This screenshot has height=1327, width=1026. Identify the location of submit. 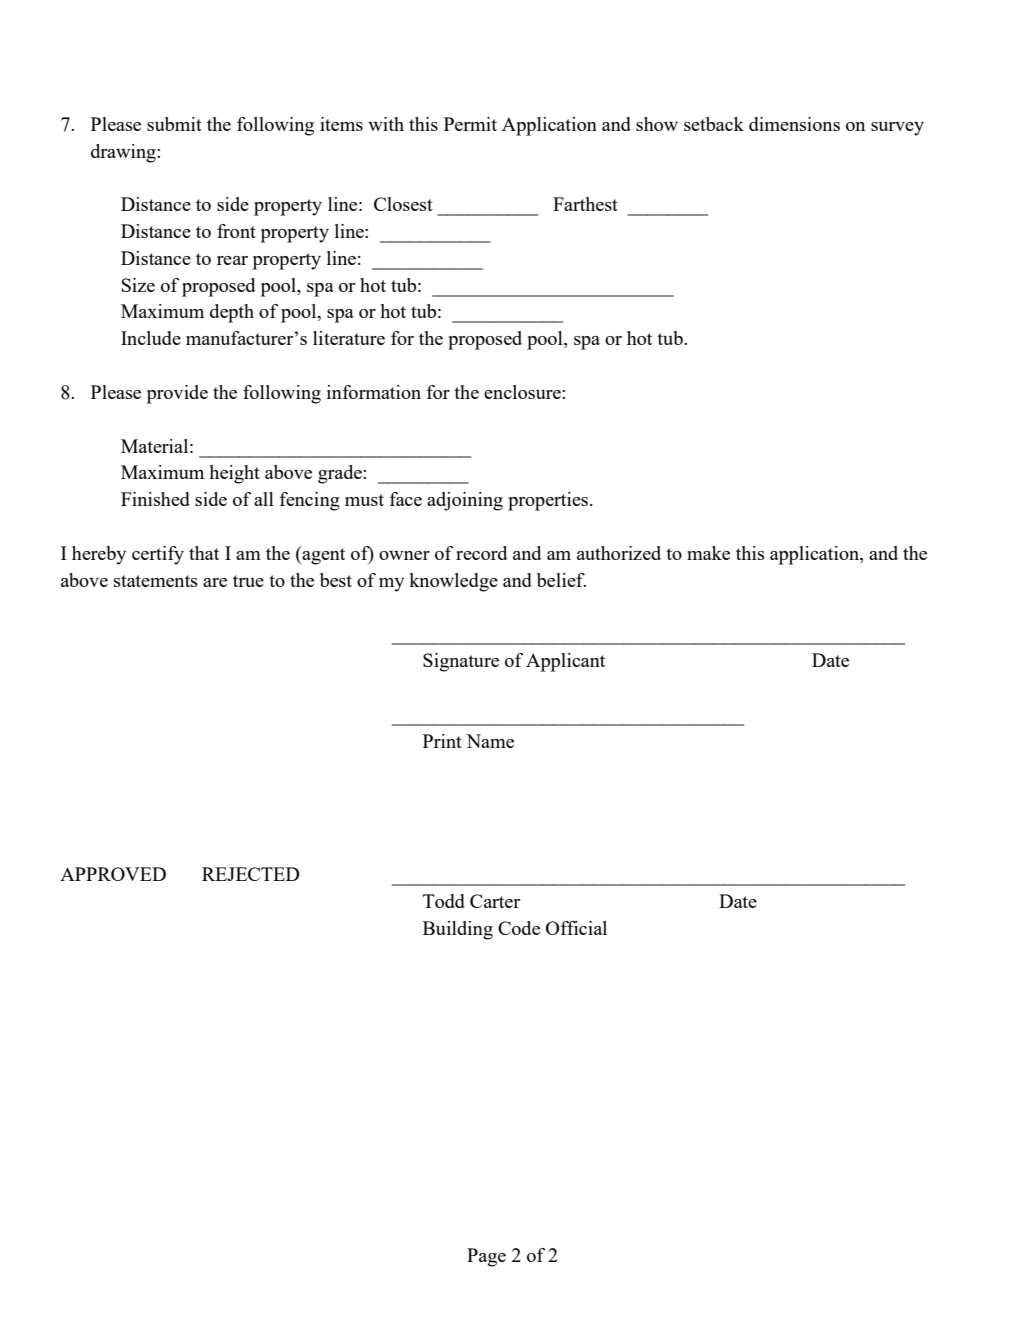
(174, 124).
